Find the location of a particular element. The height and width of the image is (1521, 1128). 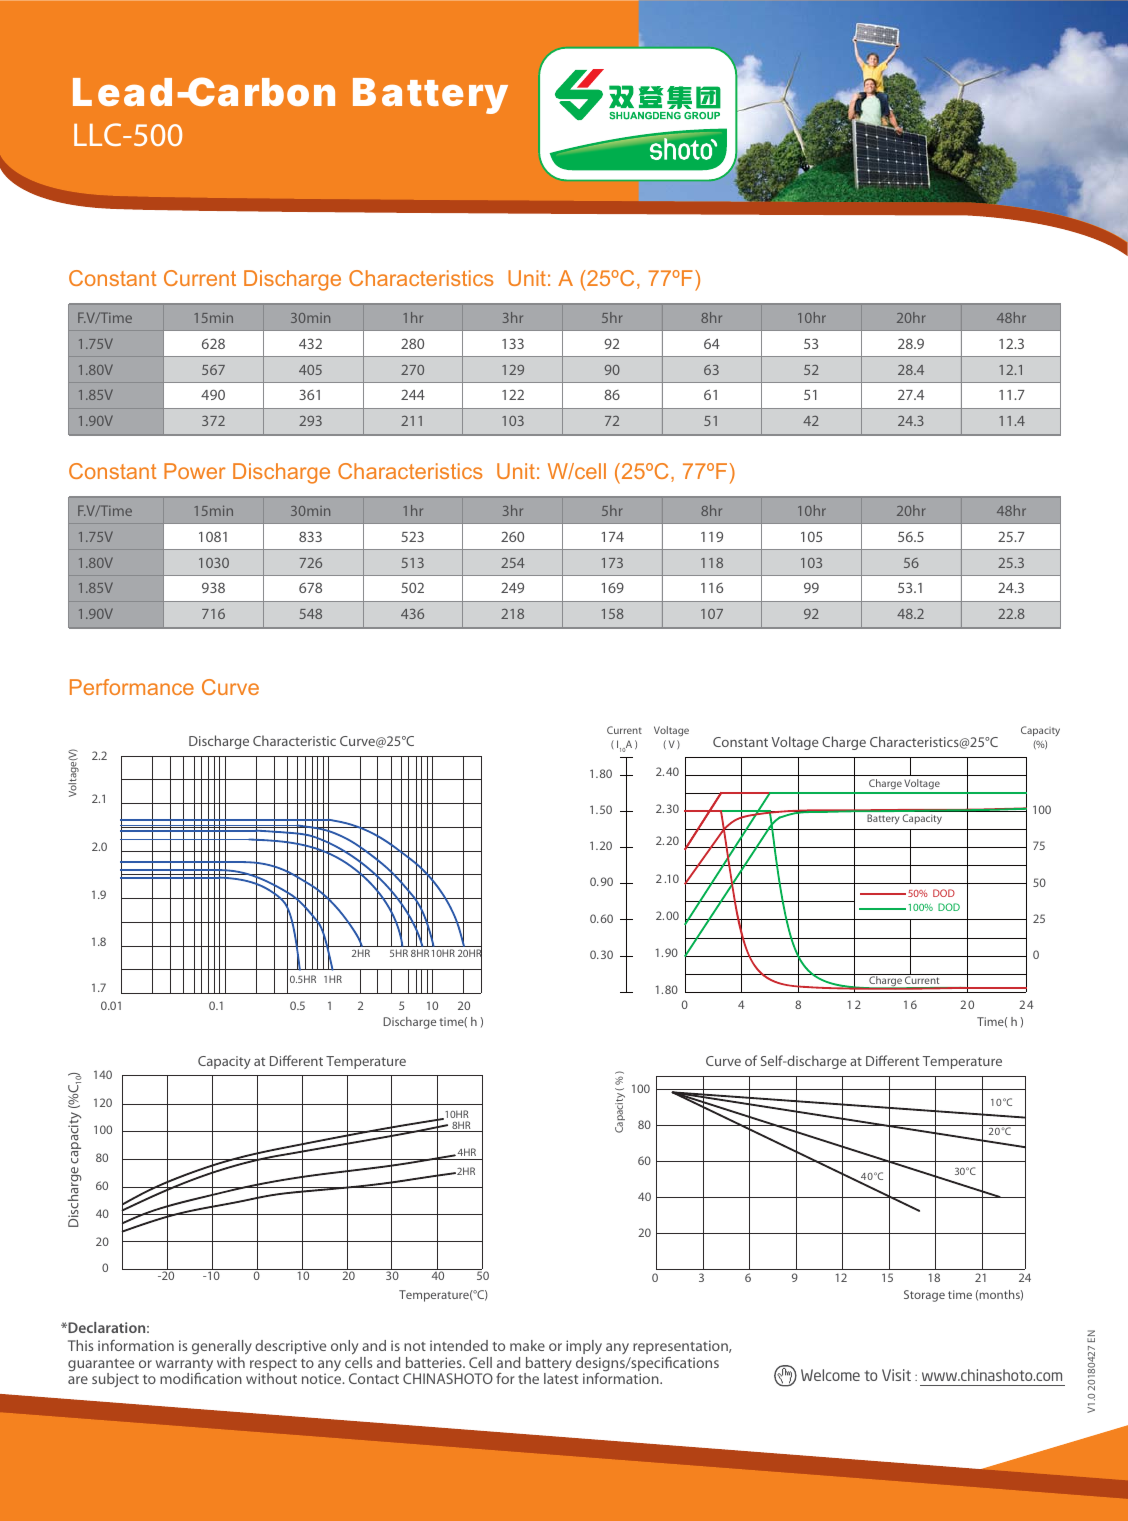

warranty is located at coordinates (184, 1366).
